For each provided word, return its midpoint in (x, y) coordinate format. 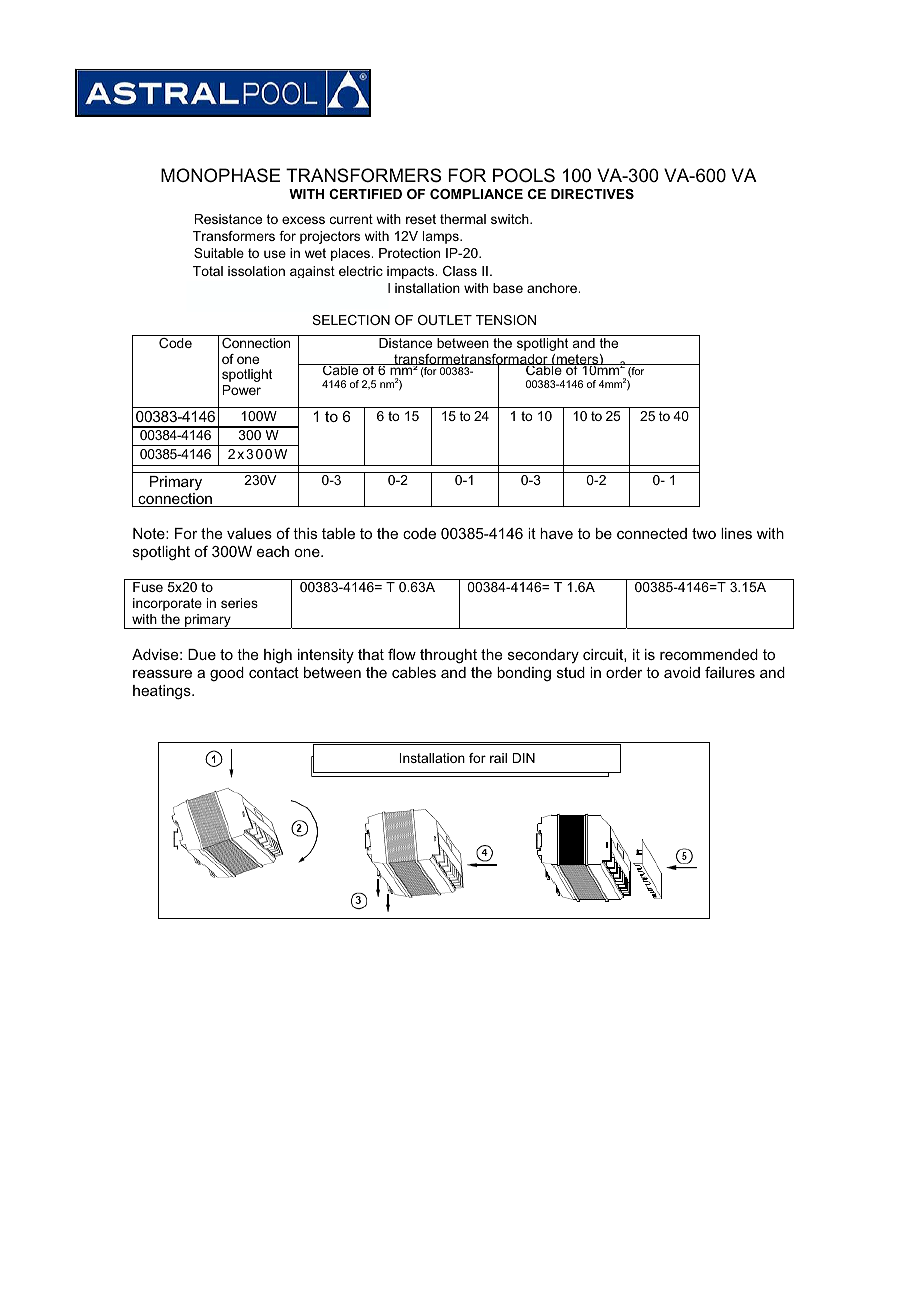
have (556, 533)
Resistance (228, 219)
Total (208, 271)
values (249, 533)
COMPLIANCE (476, 194)
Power (242, 390)
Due (202, 654)
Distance (405, 343)
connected (652, 533)
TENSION (506, 320)
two (704, 533)
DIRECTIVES (592, 194)
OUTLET (445, 320)
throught (448, 656)
